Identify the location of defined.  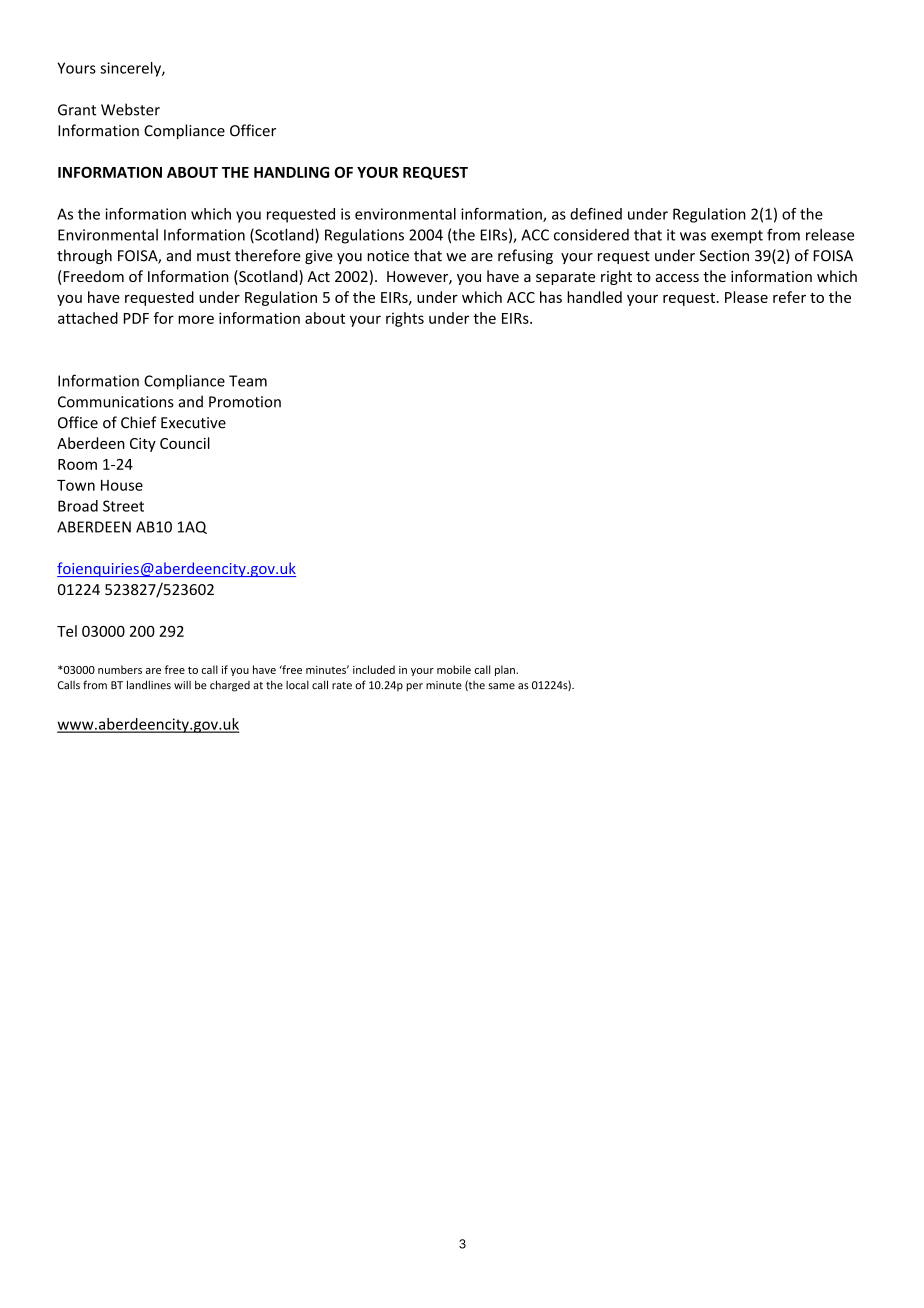
(596, 214).
